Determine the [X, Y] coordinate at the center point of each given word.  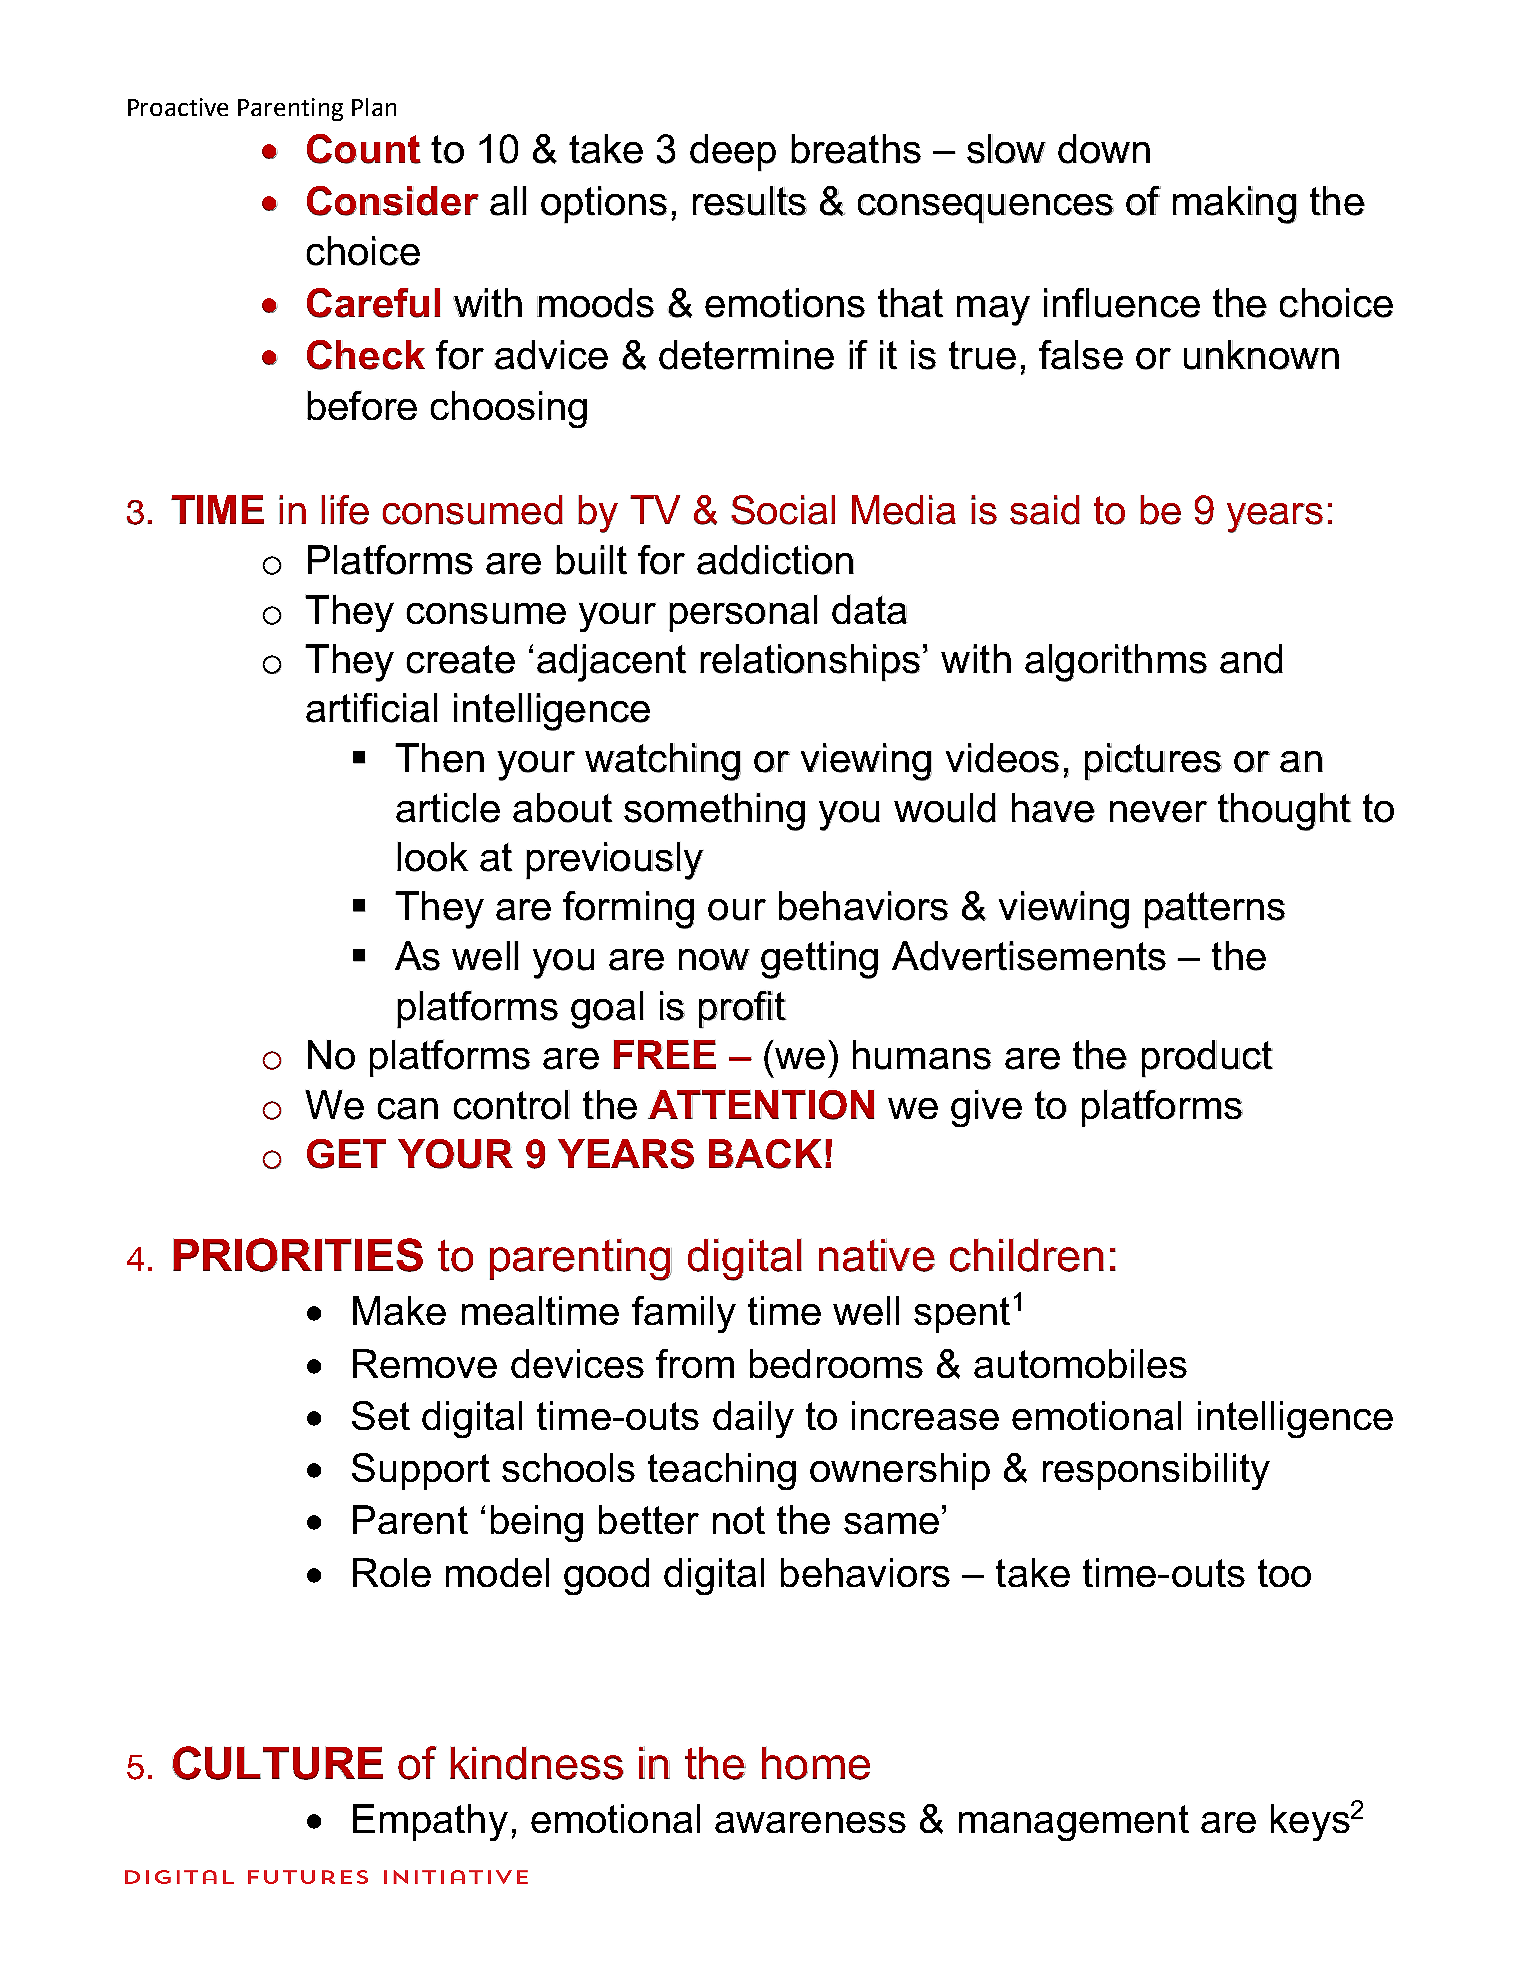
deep [733, 153]
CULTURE [277, 1763]
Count [364, 149]
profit [743, 1010]
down [1104, 149]
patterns [1215, 910]
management [1074, 1823]
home [816, 1763]
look [433, 857]
